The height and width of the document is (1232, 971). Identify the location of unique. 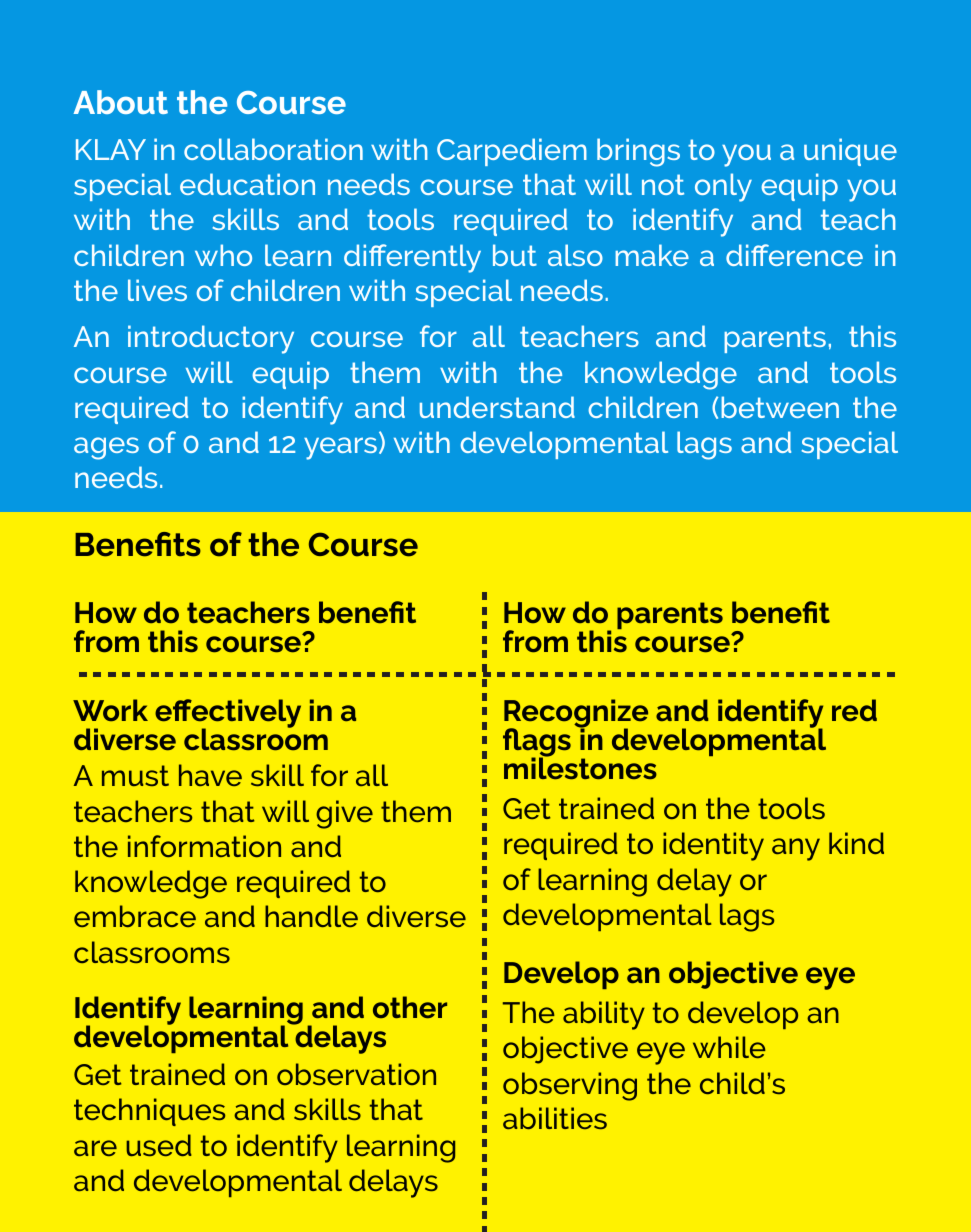
(850, 152).
